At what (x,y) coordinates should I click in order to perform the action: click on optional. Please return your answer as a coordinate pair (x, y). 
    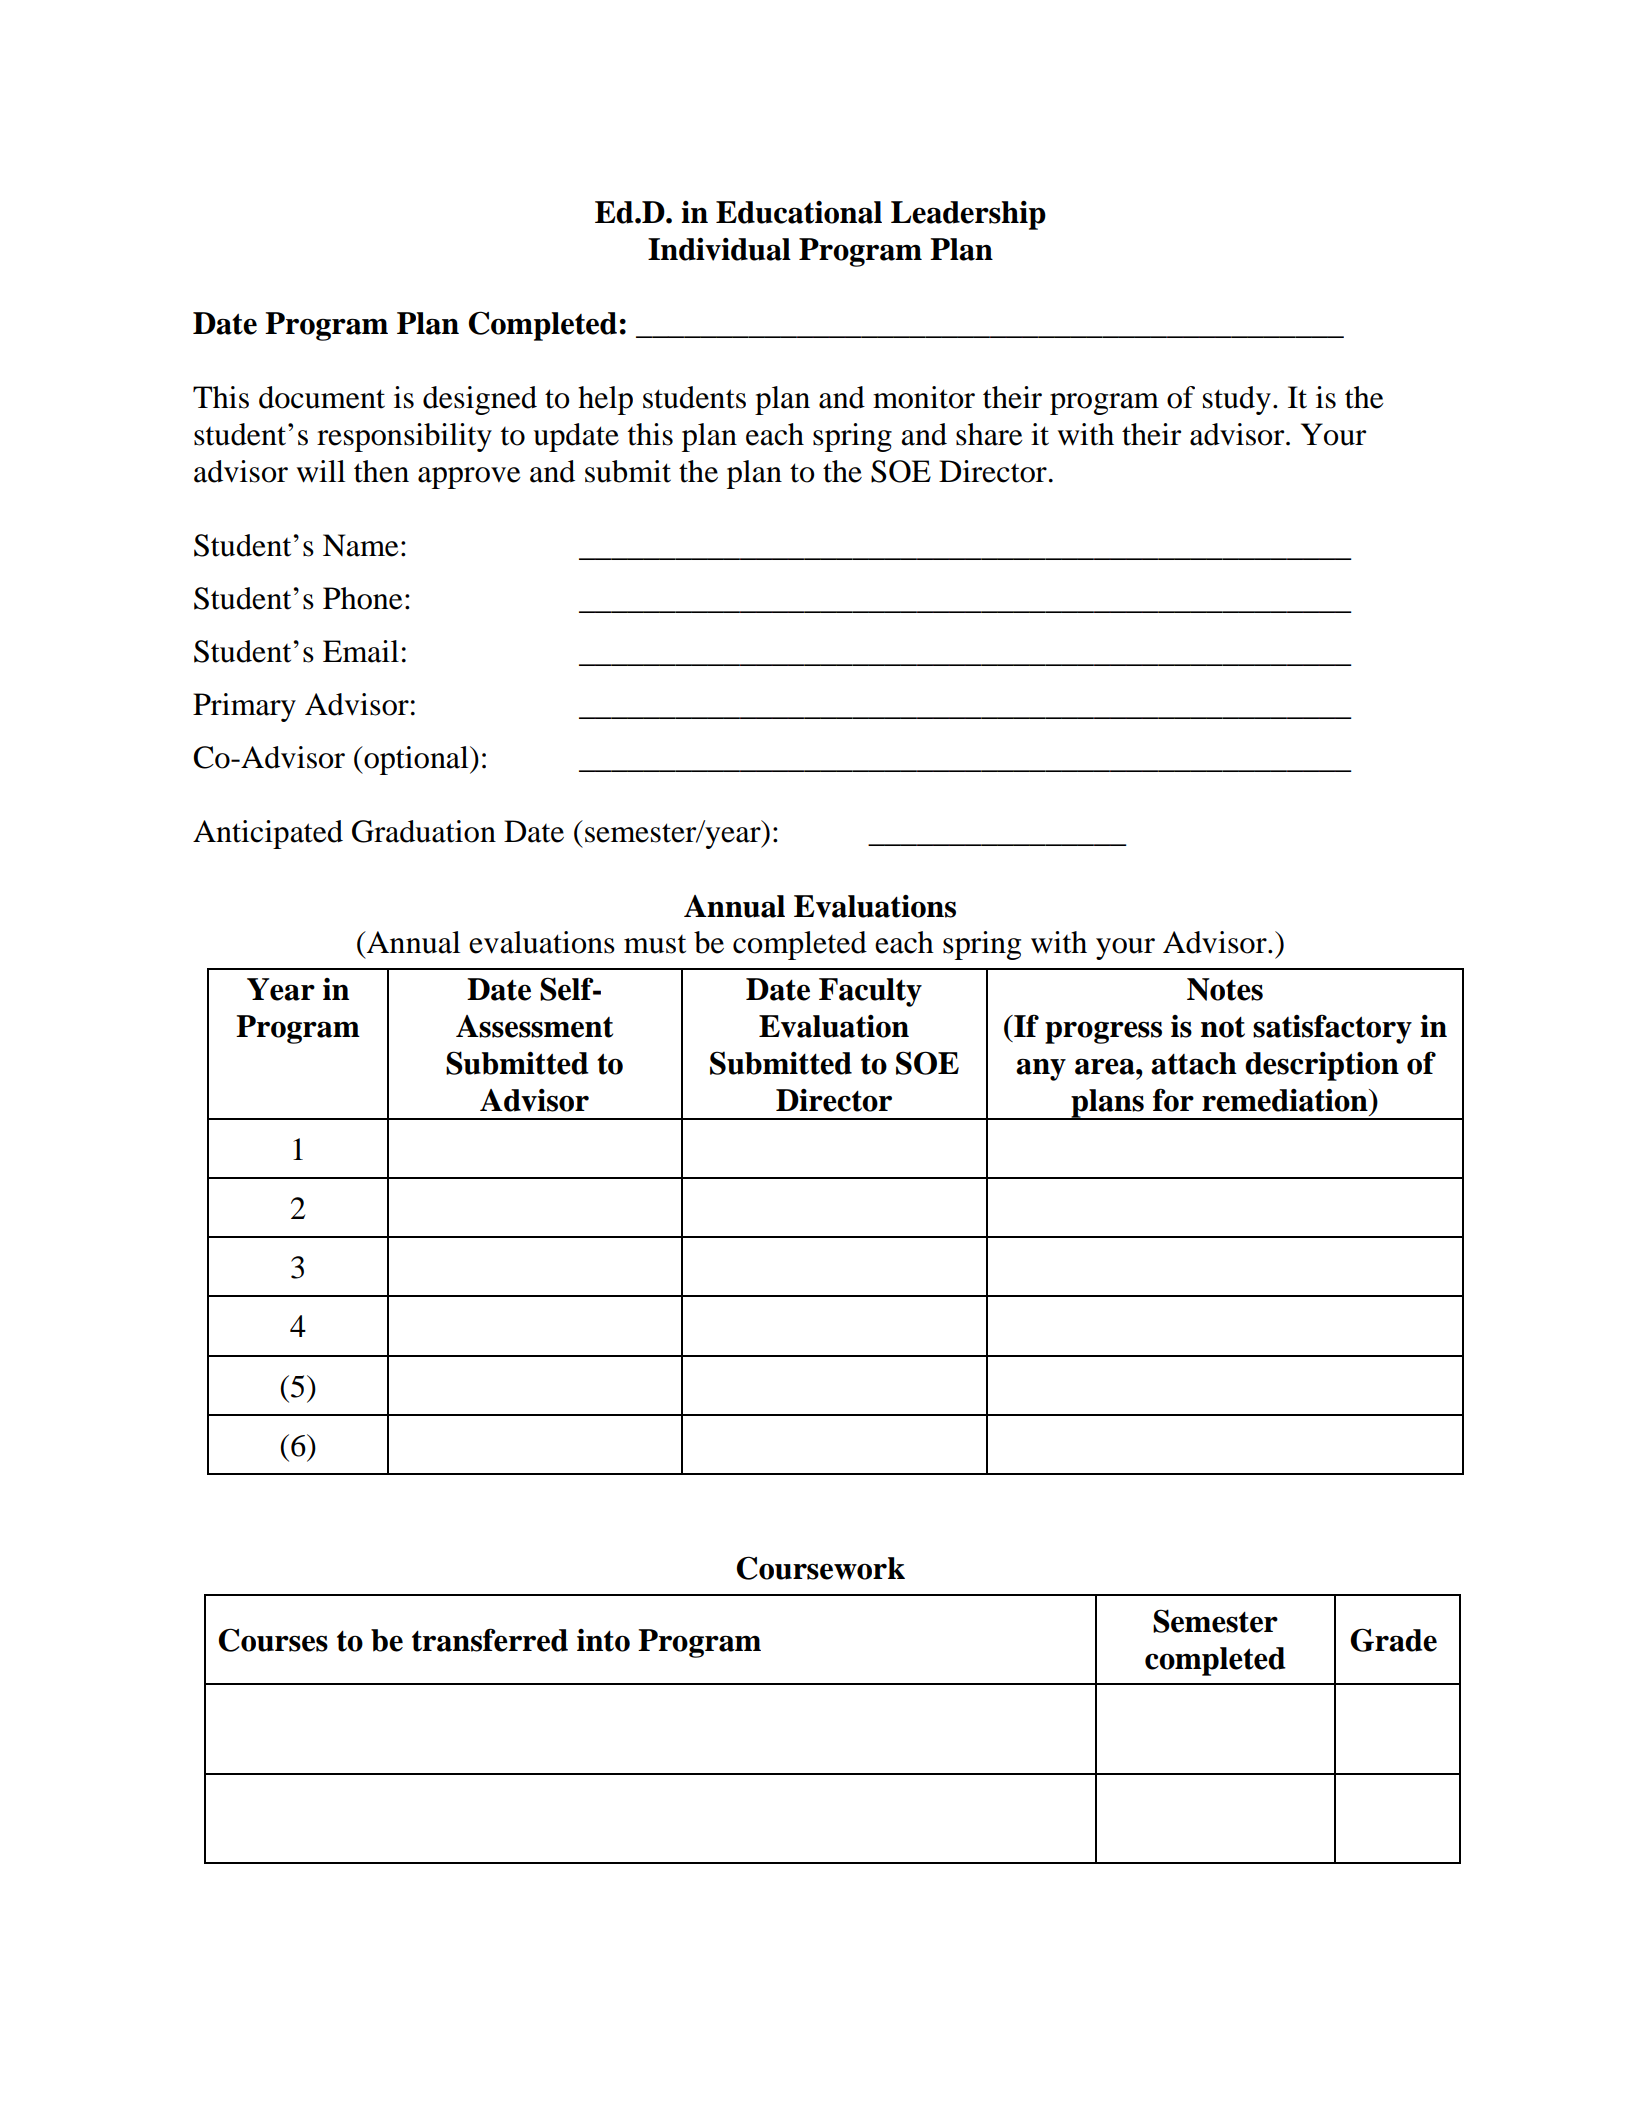
    Looking at the image, I should click on (416, 760).
